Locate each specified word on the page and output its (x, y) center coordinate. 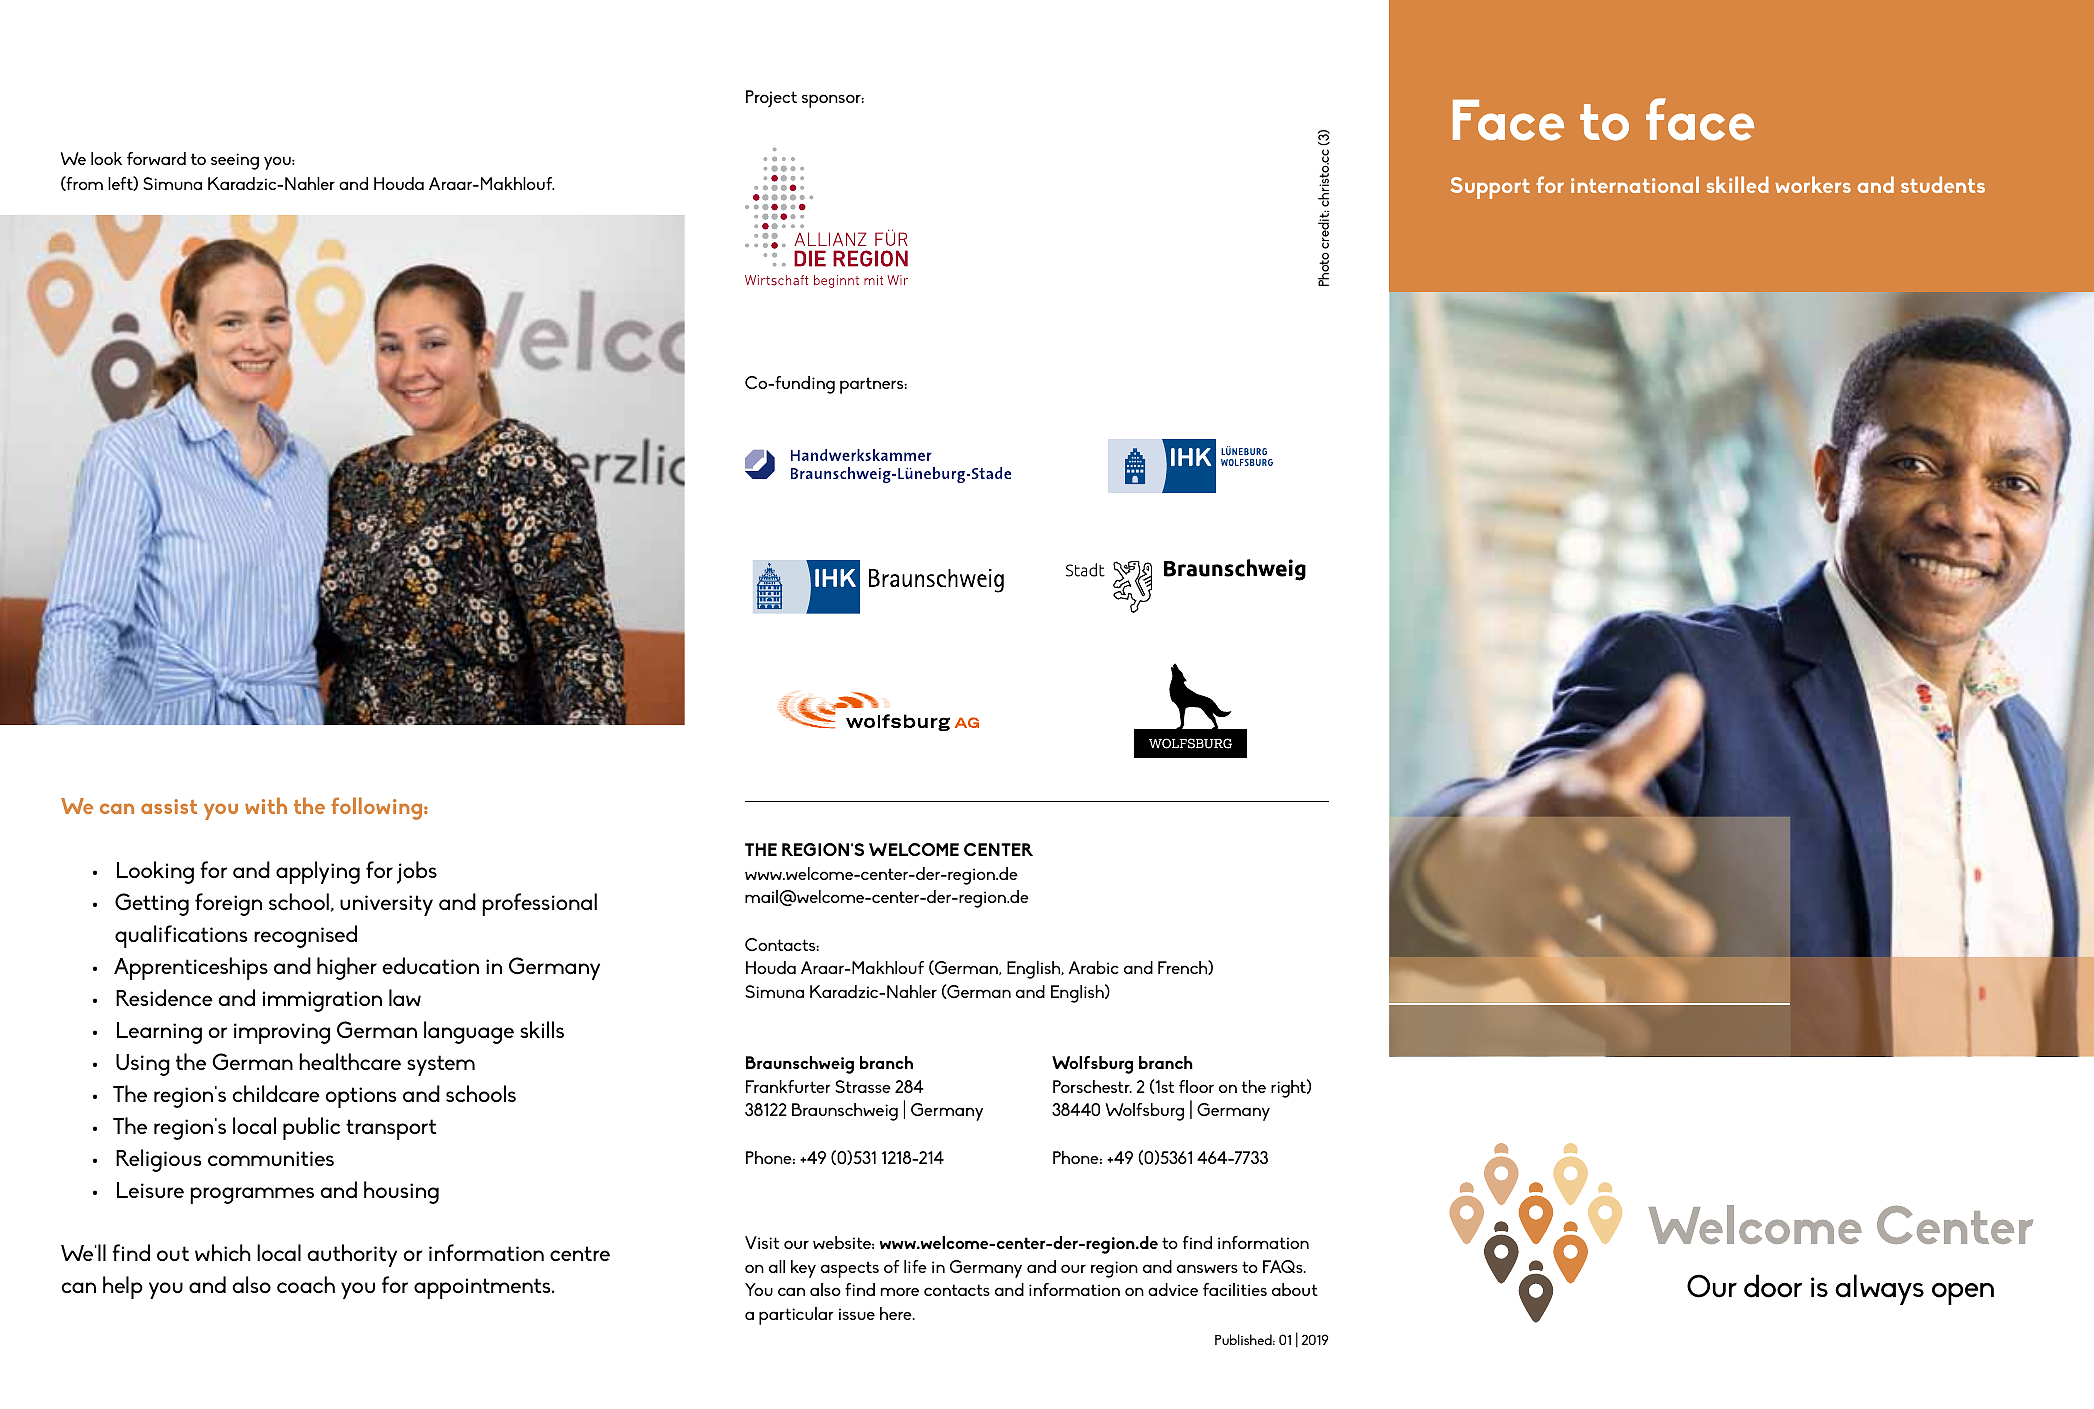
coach (306, 1284)
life (915, 1266)
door (1773, 1286)
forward (156, 158)
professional (539, 904)
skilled (1738, 184)
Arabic (1093, 967)
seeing (235, 161)
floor (1196, 1086)
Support (1490, 188)
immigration (322, 1001)
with (266, 805)
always (1879, 1289)
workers (1813, 184)
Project (771, 99)
